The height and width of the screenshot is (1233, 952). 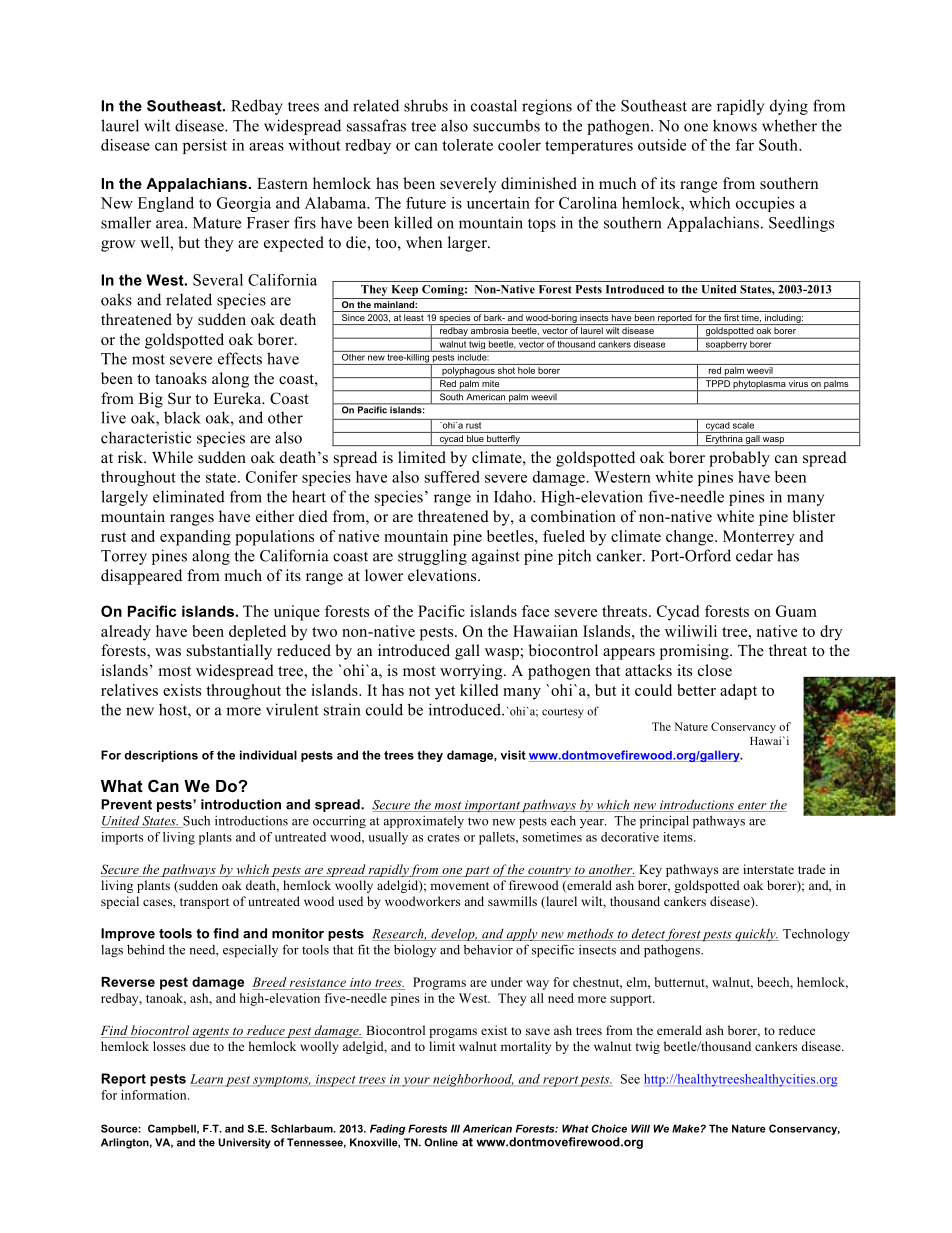 I want to click on part, so click(x=477, y=871).
